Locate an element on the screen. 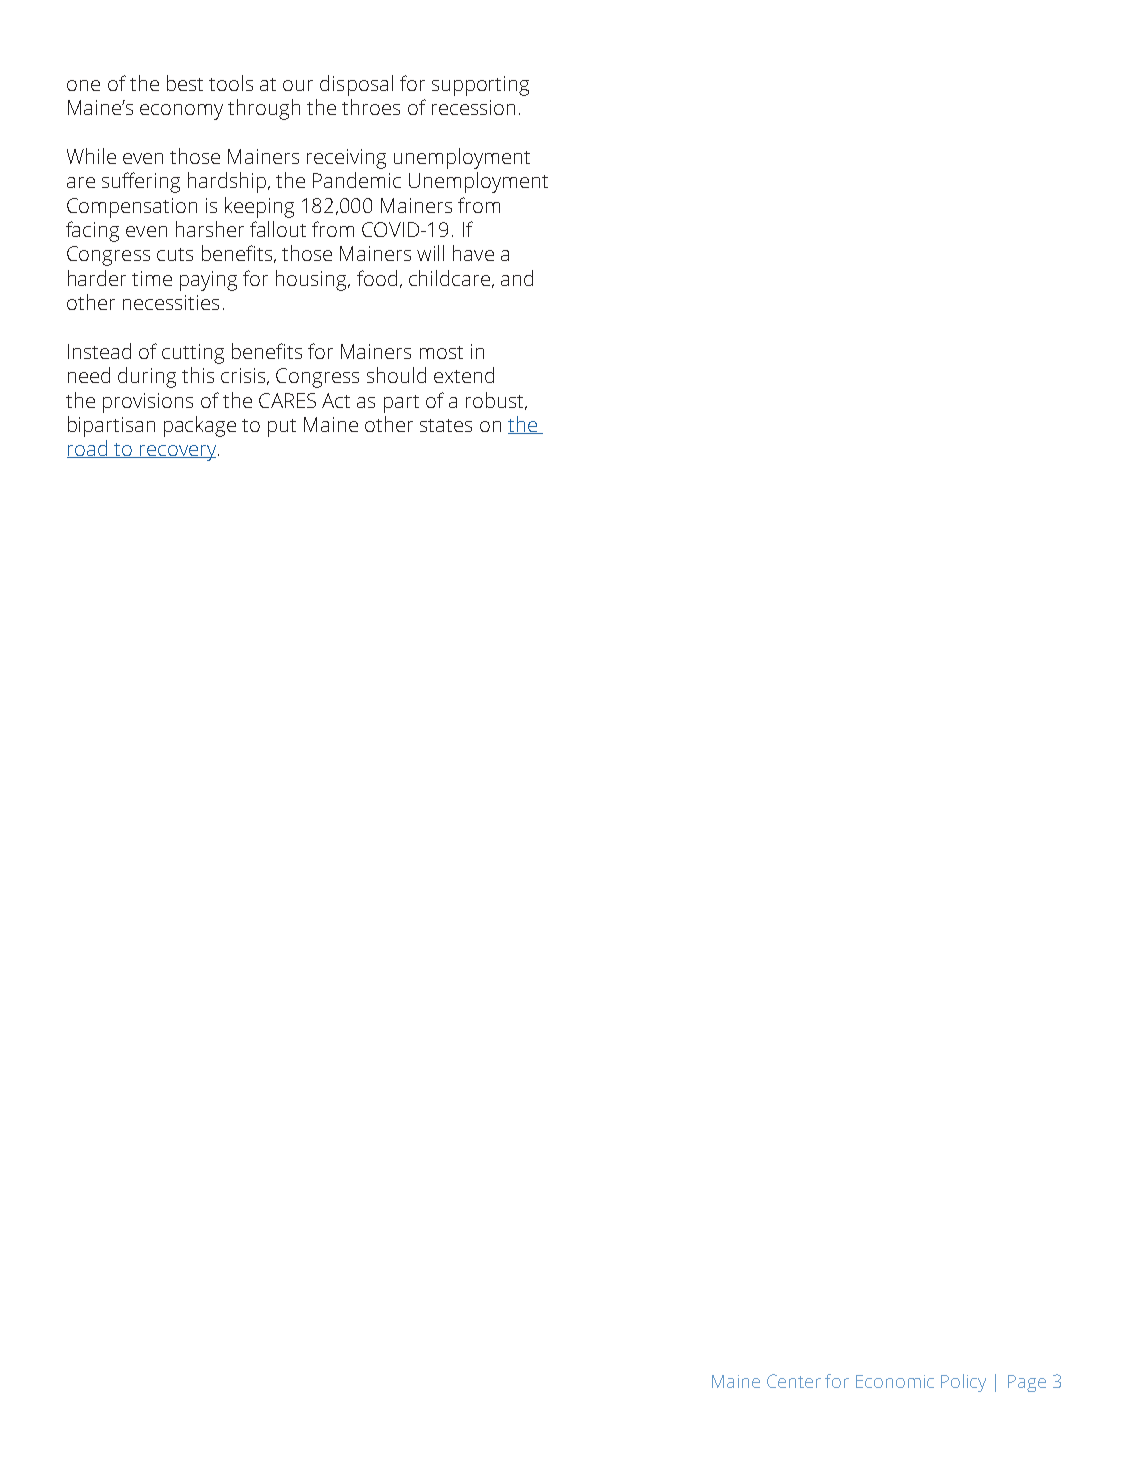 Image resolution: width=1129 pixels, height=1462 pixels. put is located at coordinates (282, 428).
